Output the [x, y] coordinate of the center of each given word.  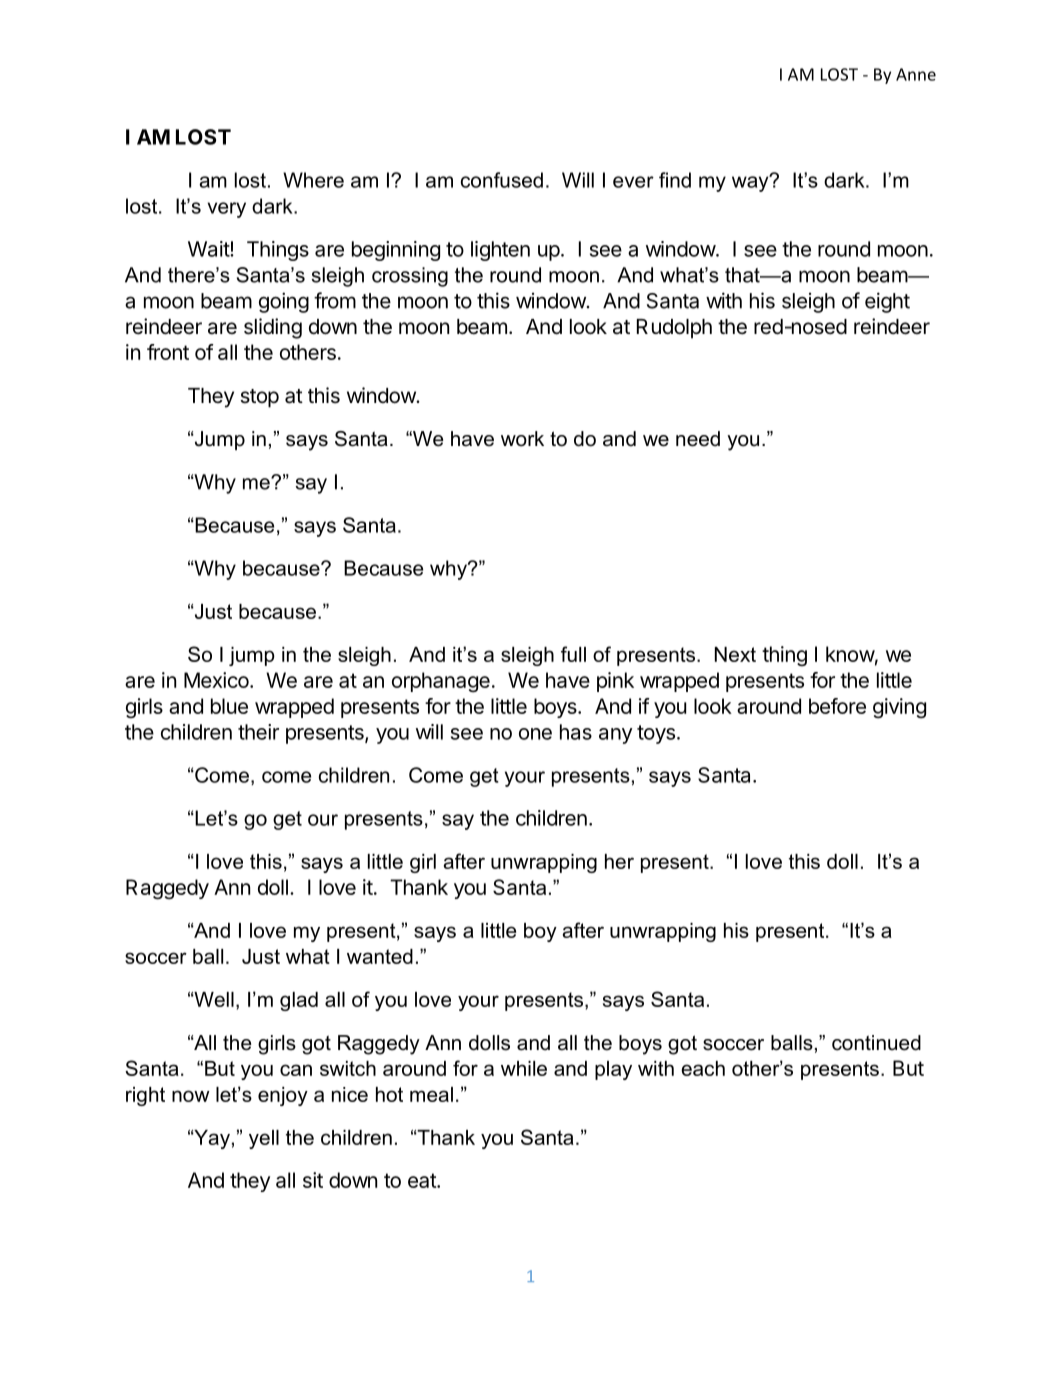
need [698, 439]
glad [299, 1001]
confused [502, 180]
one [535, 734]
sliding [273, 328]
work [522, 439]
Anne [916, 74]
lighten [500, 251]
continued [876, 1043]
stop [259, 398]
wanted [380, 956]
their [258, 732]
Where [313, 180]
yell [264, 1139]
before [837, 706]
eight [887, 302]
